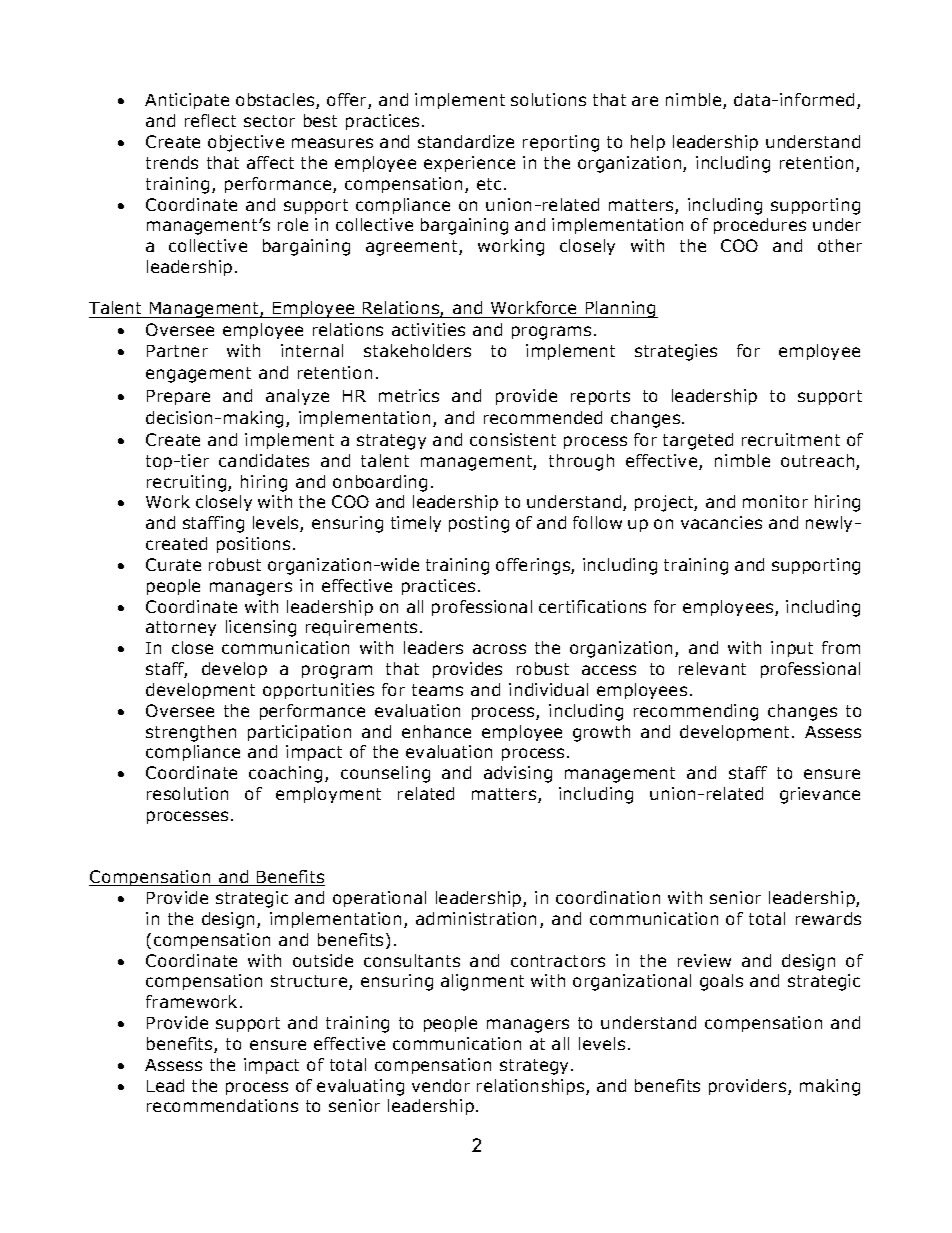 The image size is (952, 1233). I want to click on licensing, so click(261, 628).
